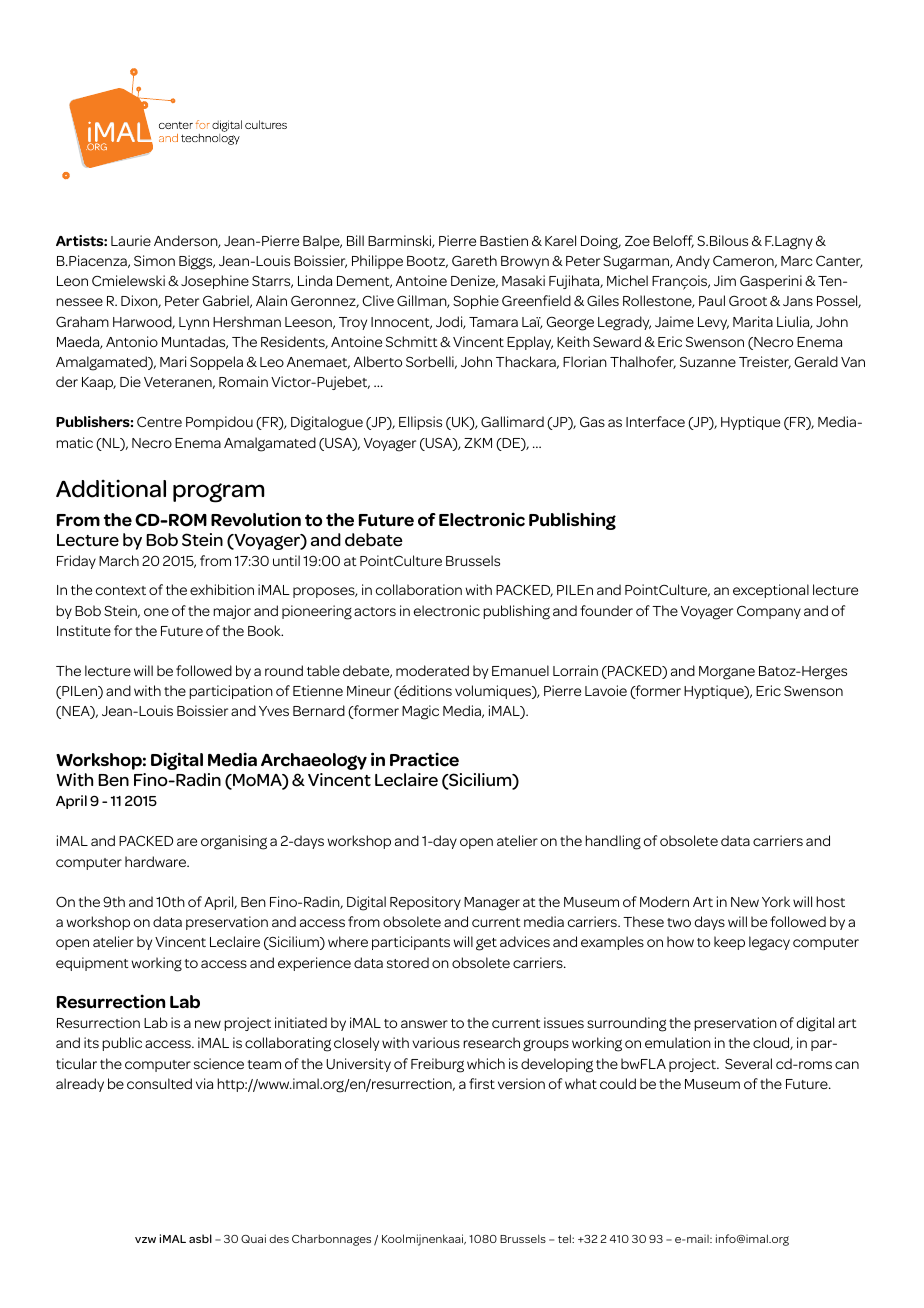  Describe the element at coordinates (279, 1239) in the image. I see `des` at that location.
